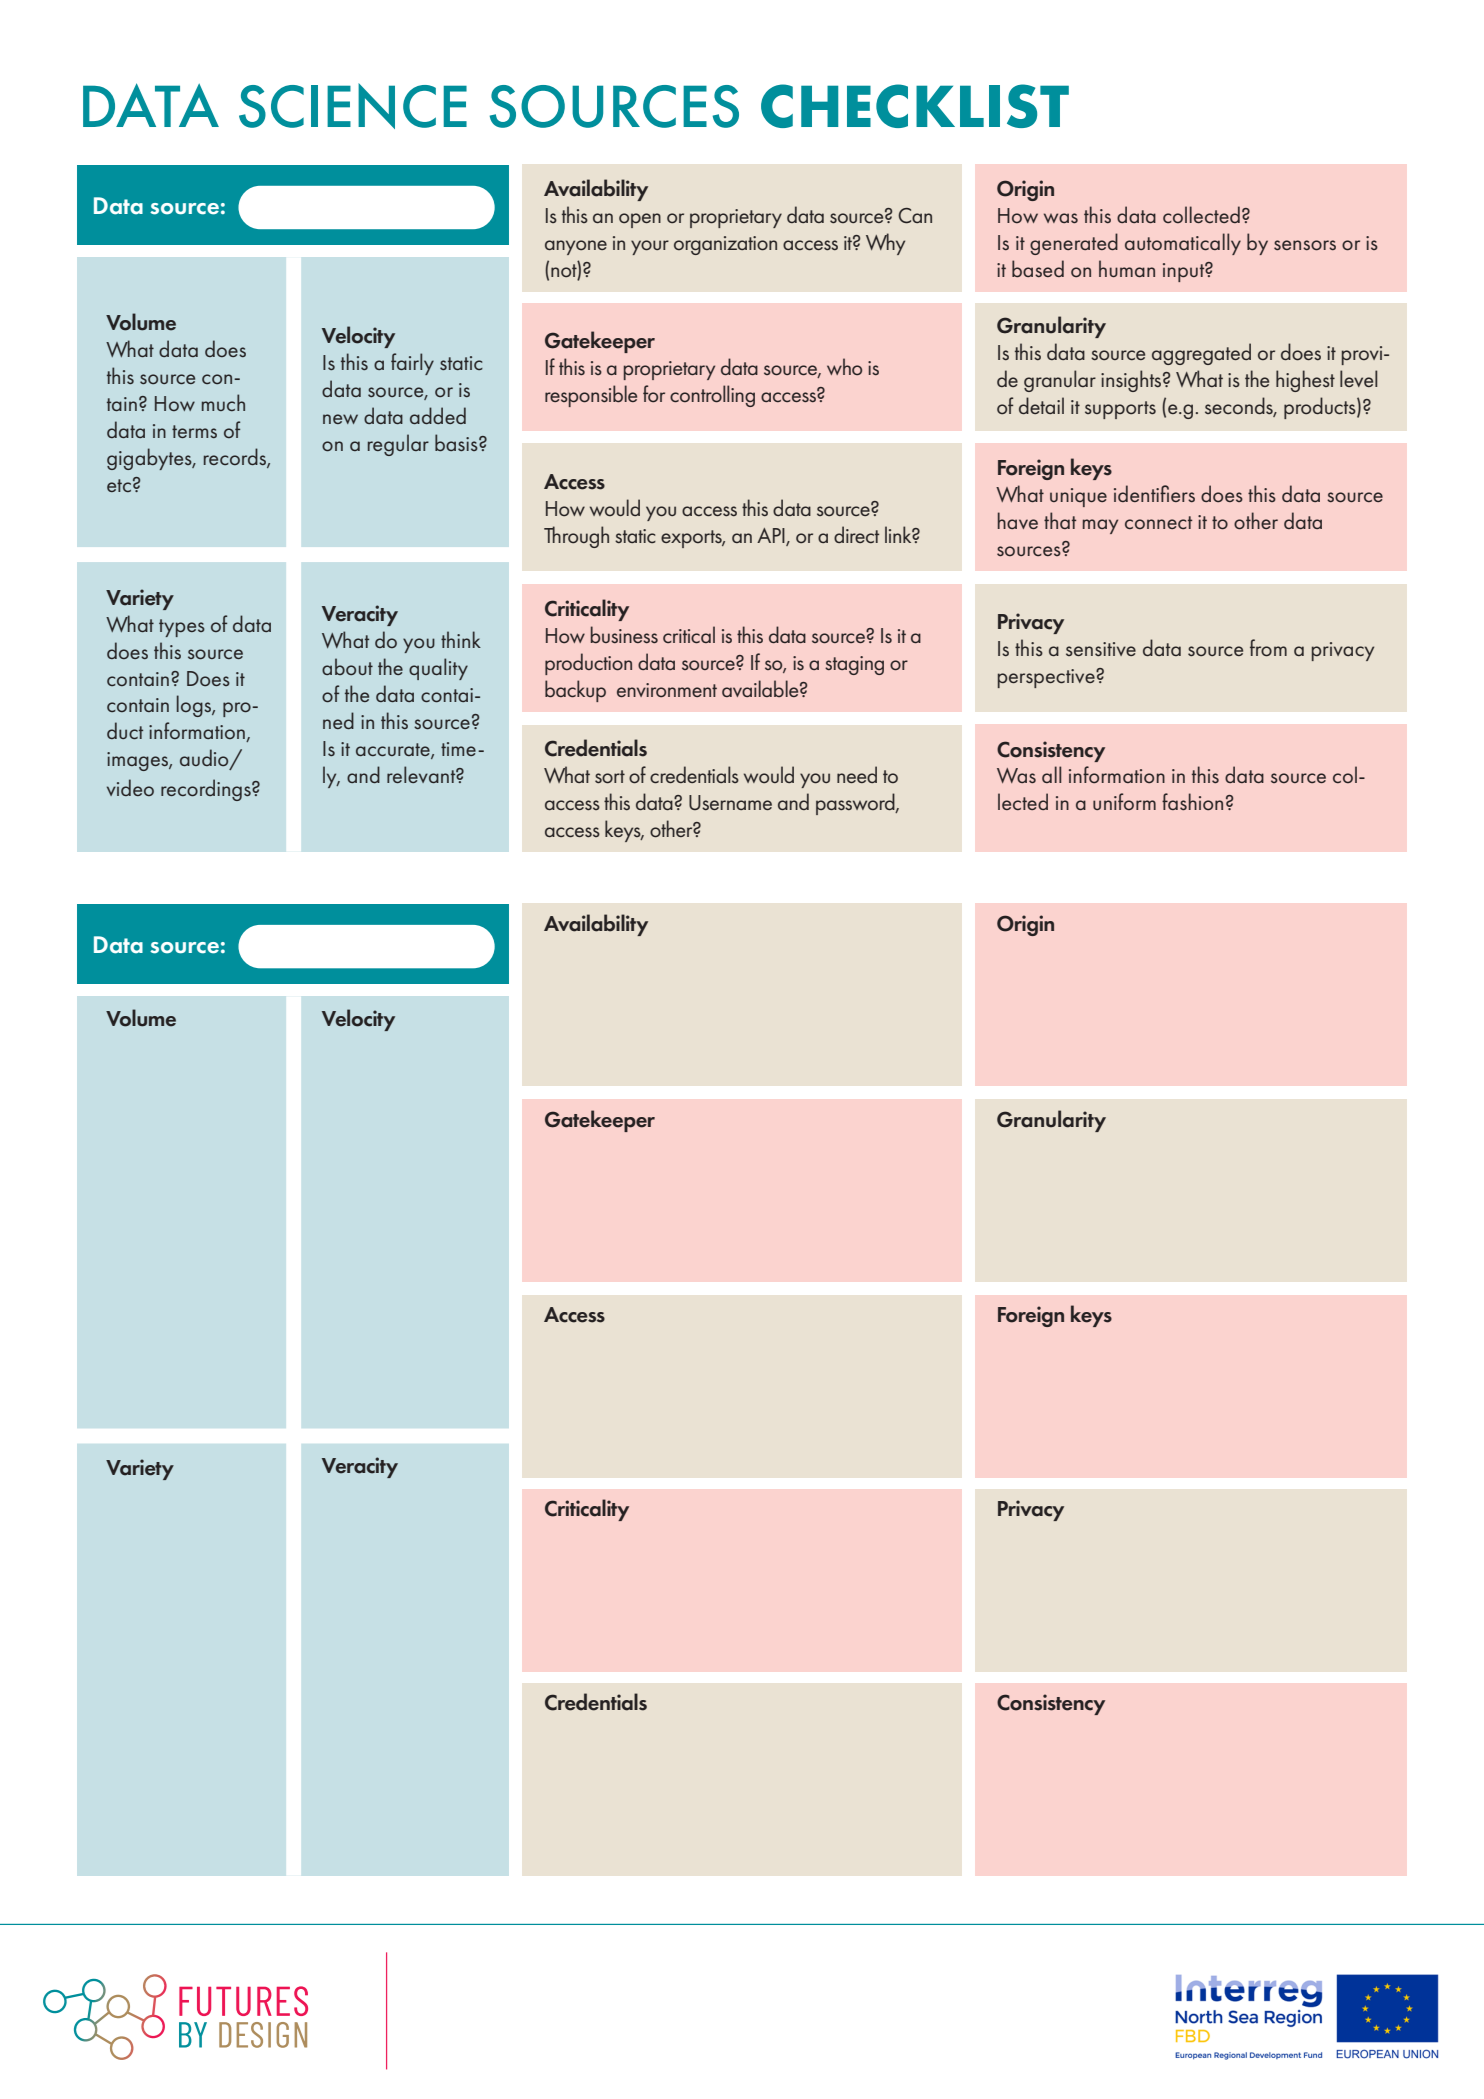 This screenshot has width=1484, height=2099. What do you see at coordinates (1183, 244) in the screenshot?
I see `automatically` at bounding box center [1183, 244].
